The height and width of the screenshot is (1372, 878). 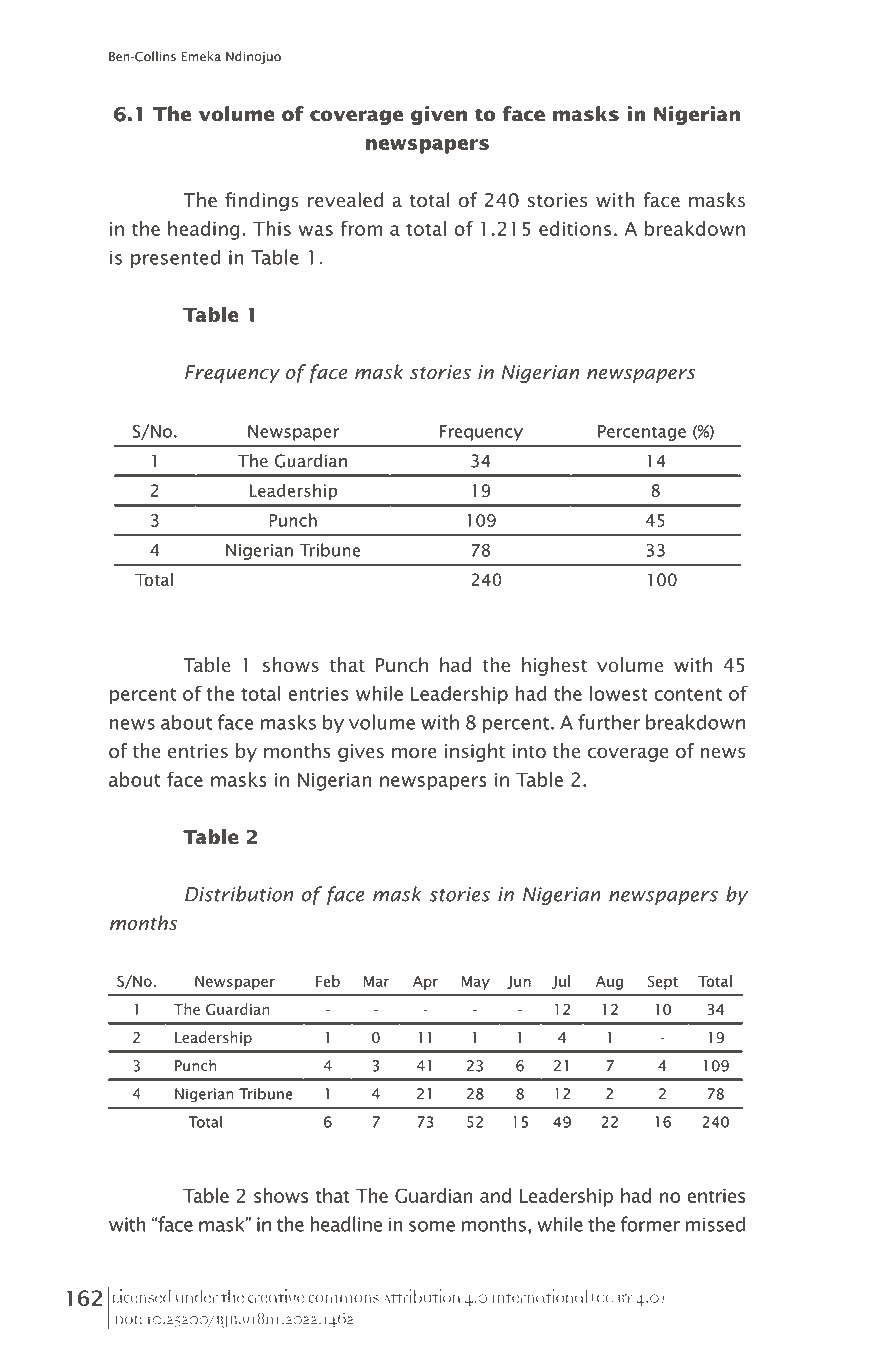 What do you see at coordinates (239, 894) in the screenshot?
I see `Distribution` at bounding box center [239, 894].
